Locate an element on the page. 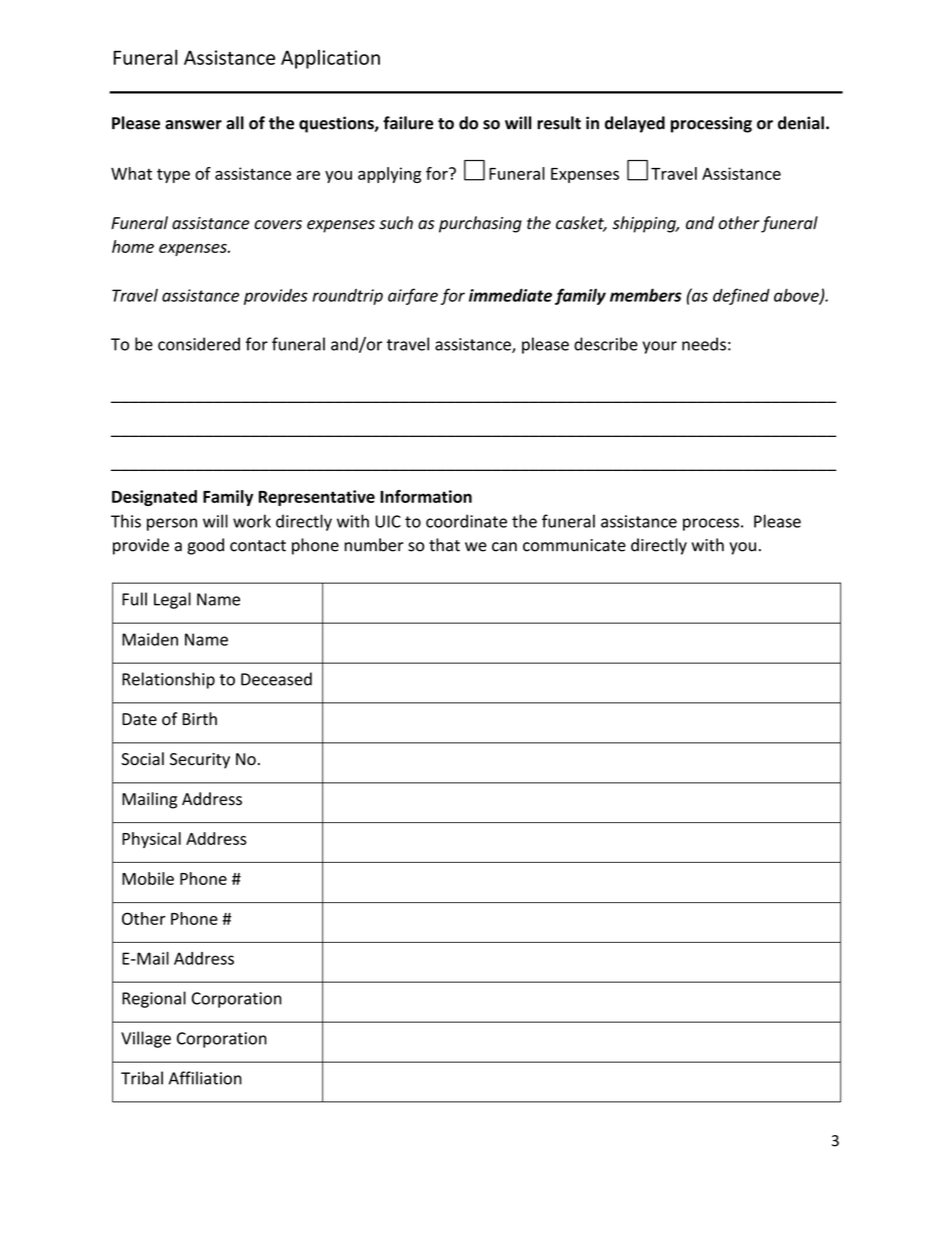  answer is located at coordinates (193, 125).
